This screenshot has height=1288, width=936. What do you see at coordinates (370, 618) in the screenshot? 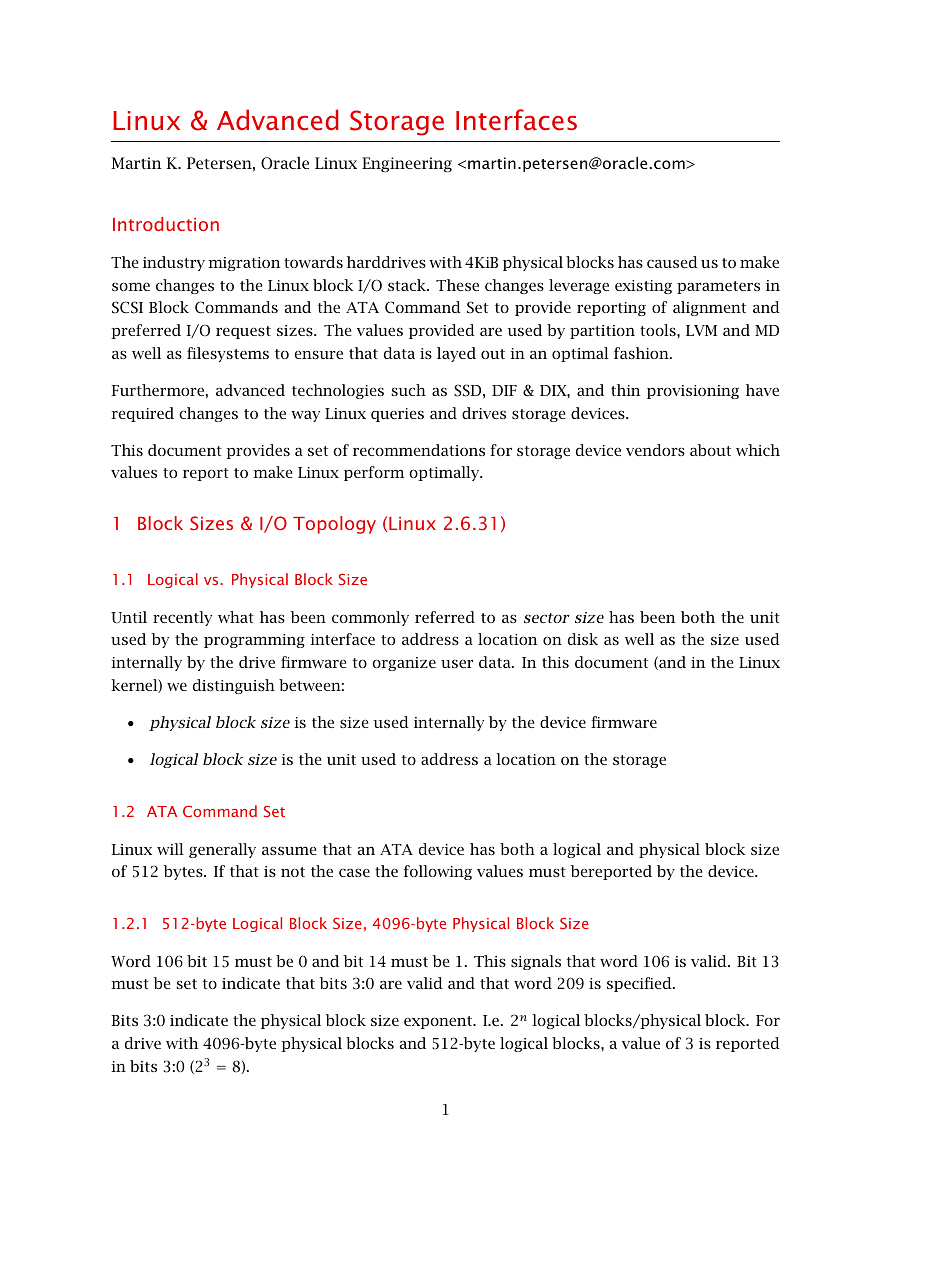
I see `commonly` at bounding box center [370, 618].
